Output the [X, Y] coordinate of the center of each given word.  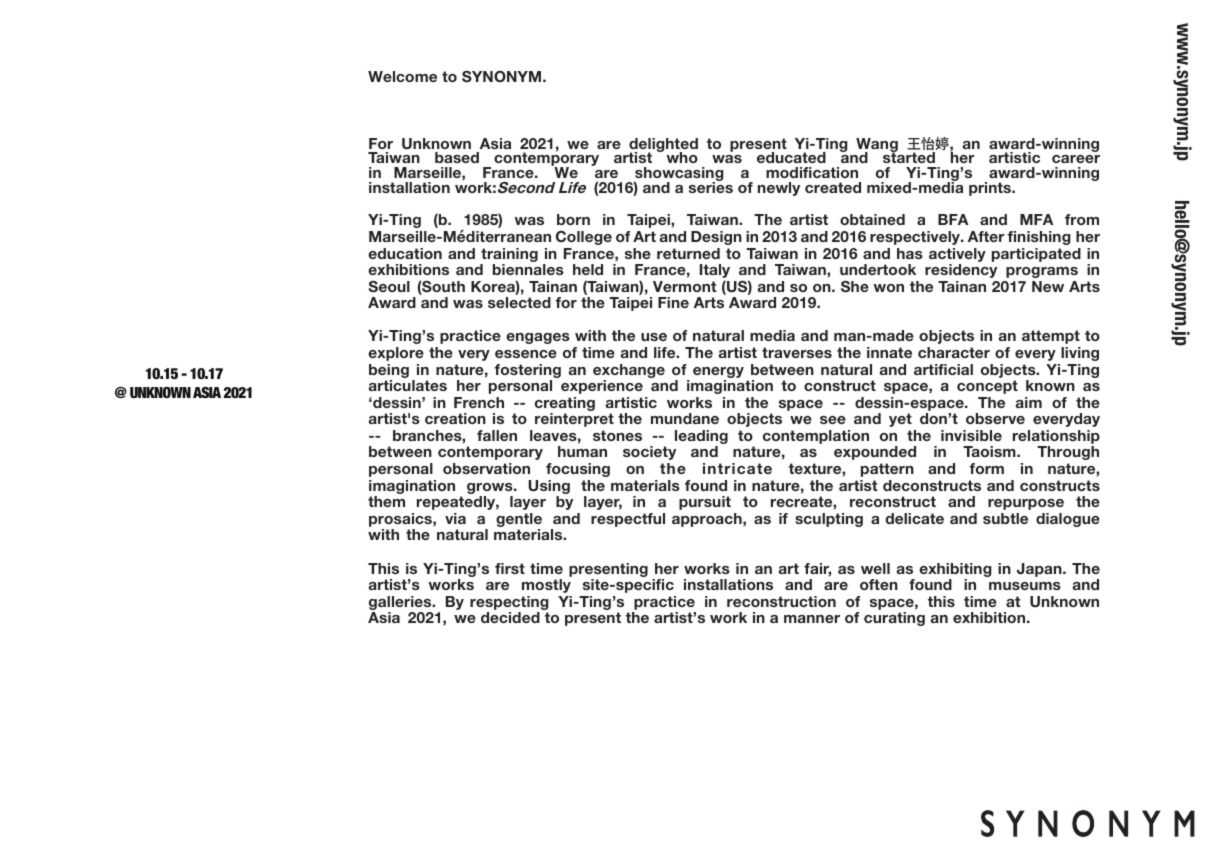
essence [526, 354]
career [1076, 159]
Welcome [402, 76]
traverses [797, 352]
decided [510, 617]
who [682, 157]
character [954, 352]
